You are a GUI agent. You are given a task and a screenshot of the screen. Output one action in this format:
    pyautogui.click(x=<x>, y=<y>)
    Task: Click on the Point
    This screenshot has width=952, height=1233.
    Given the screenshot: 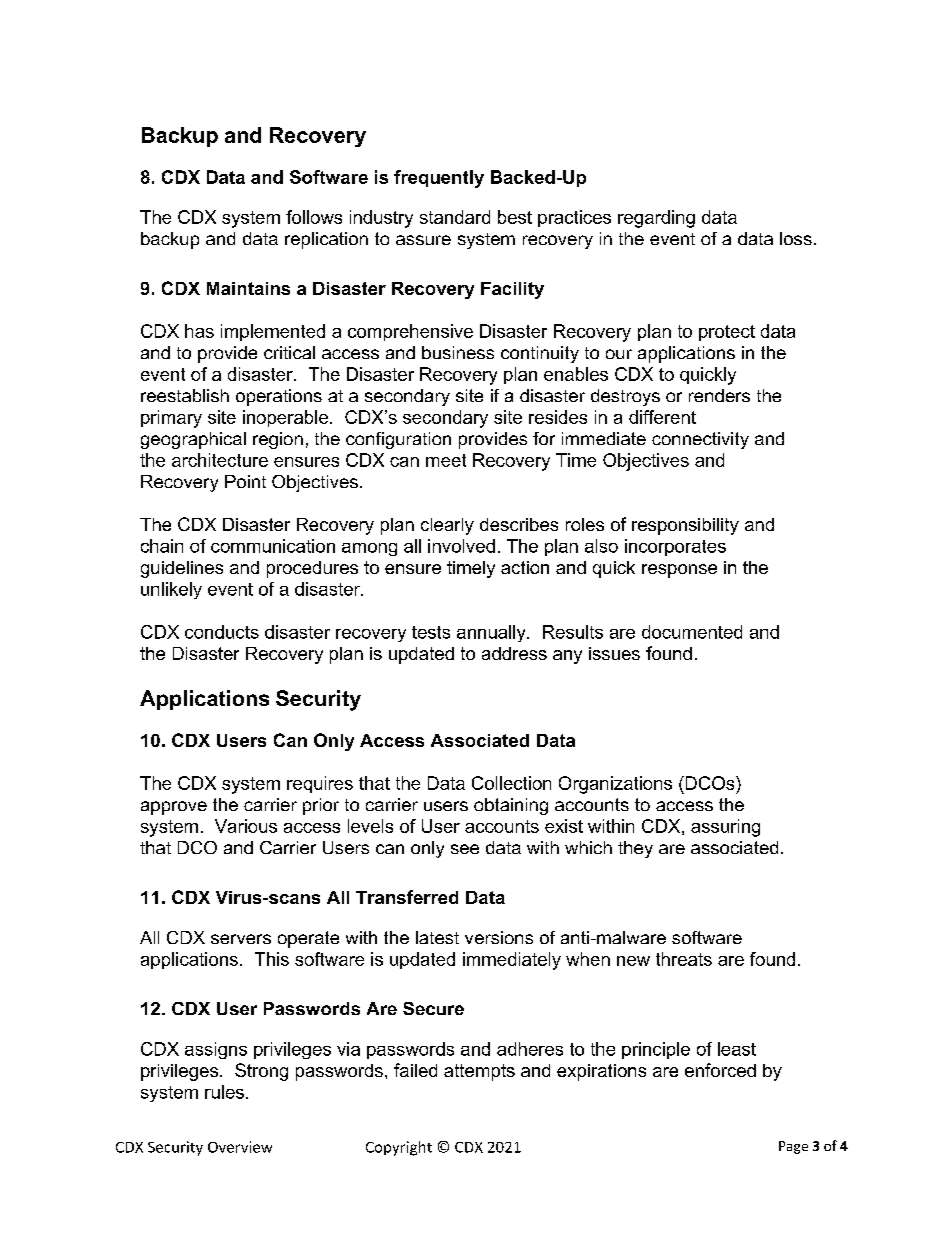 What is the action you would take?
    pyautogui.click(x=245, y=481)
